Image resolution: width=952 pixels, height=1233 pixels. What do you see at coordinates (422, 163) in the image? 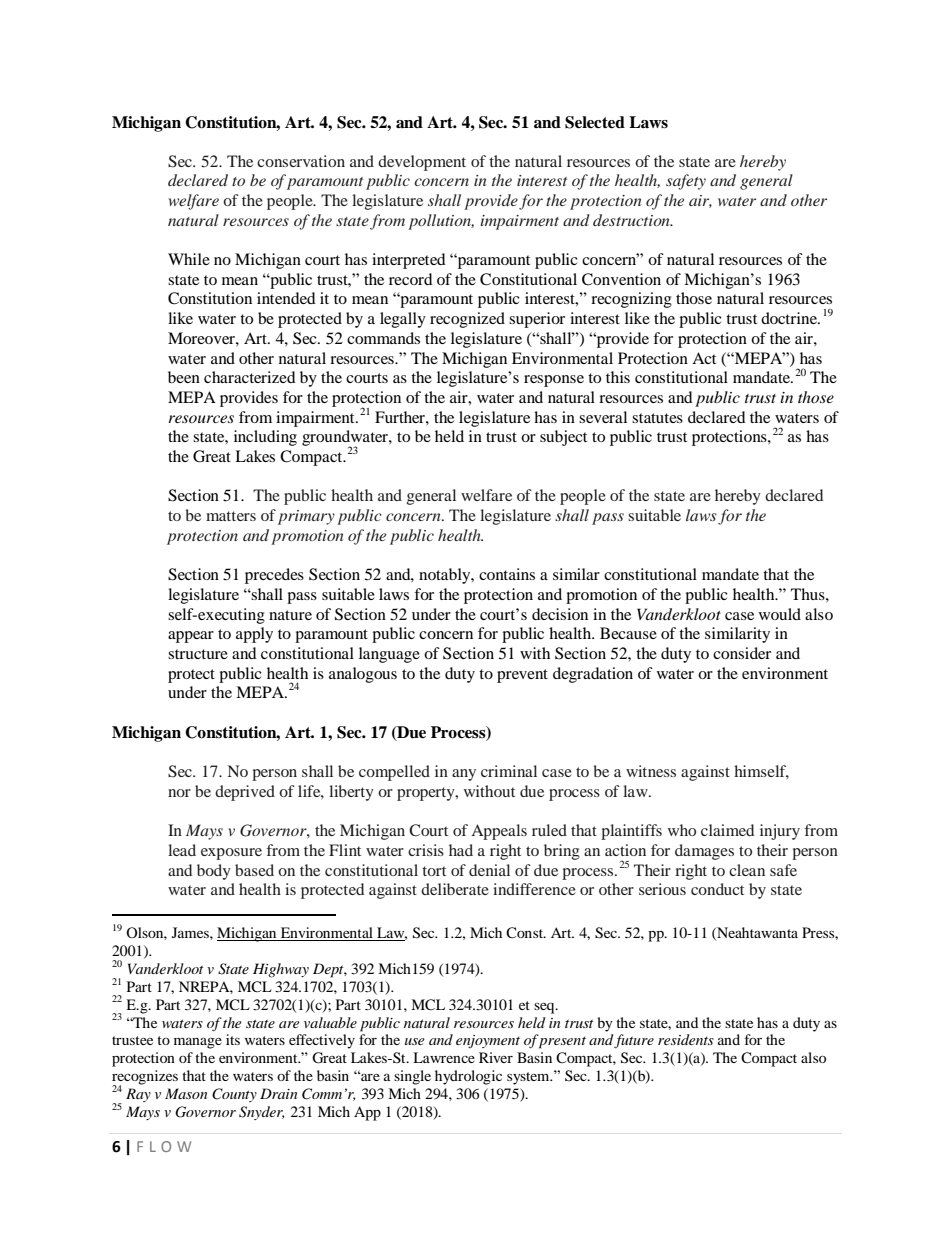
I see `development` at bounding box center [422, 163].
